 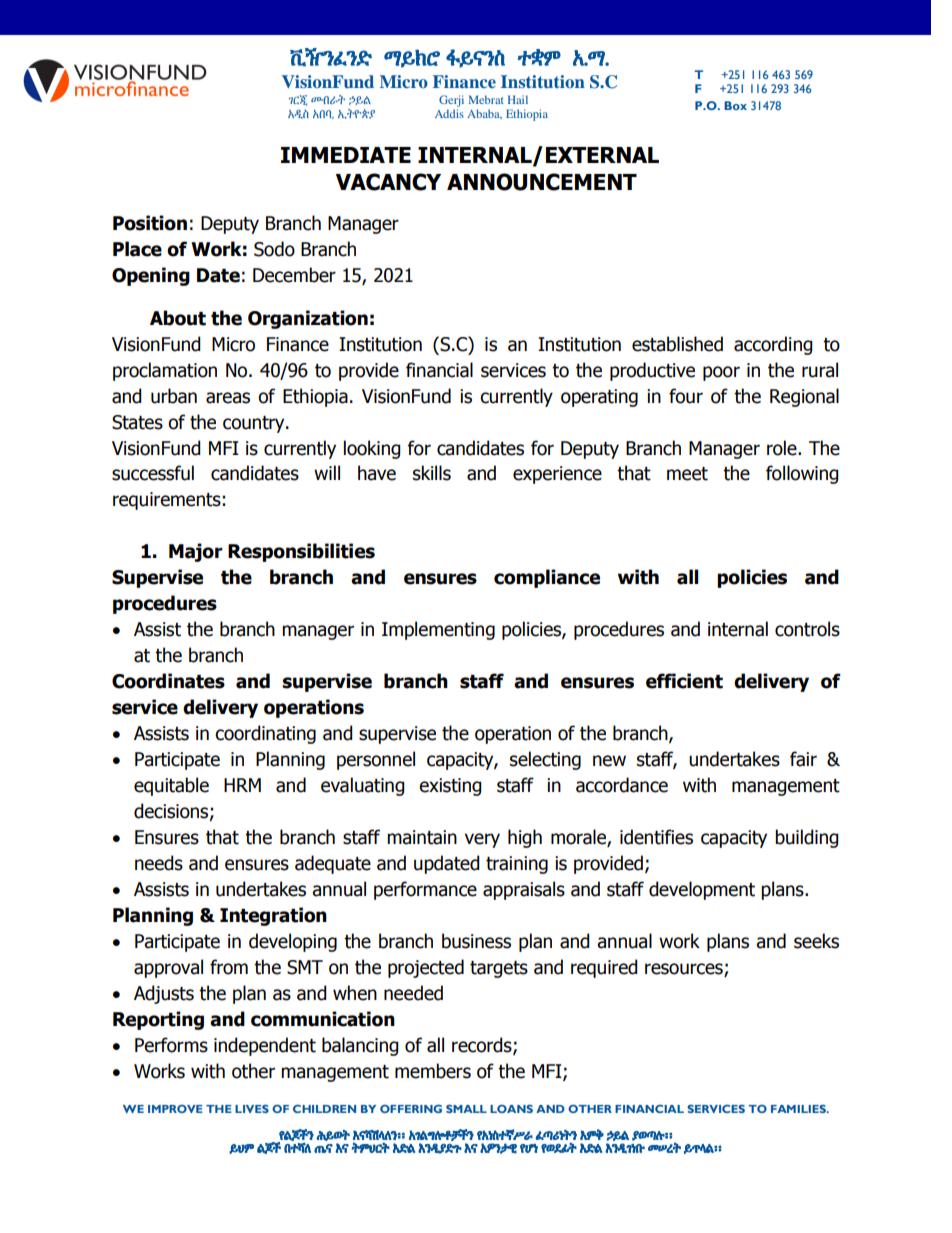 What do you see at coordinates (721, 373) in the screenshot?
I see `poor` at bounding box center [721, 373].
